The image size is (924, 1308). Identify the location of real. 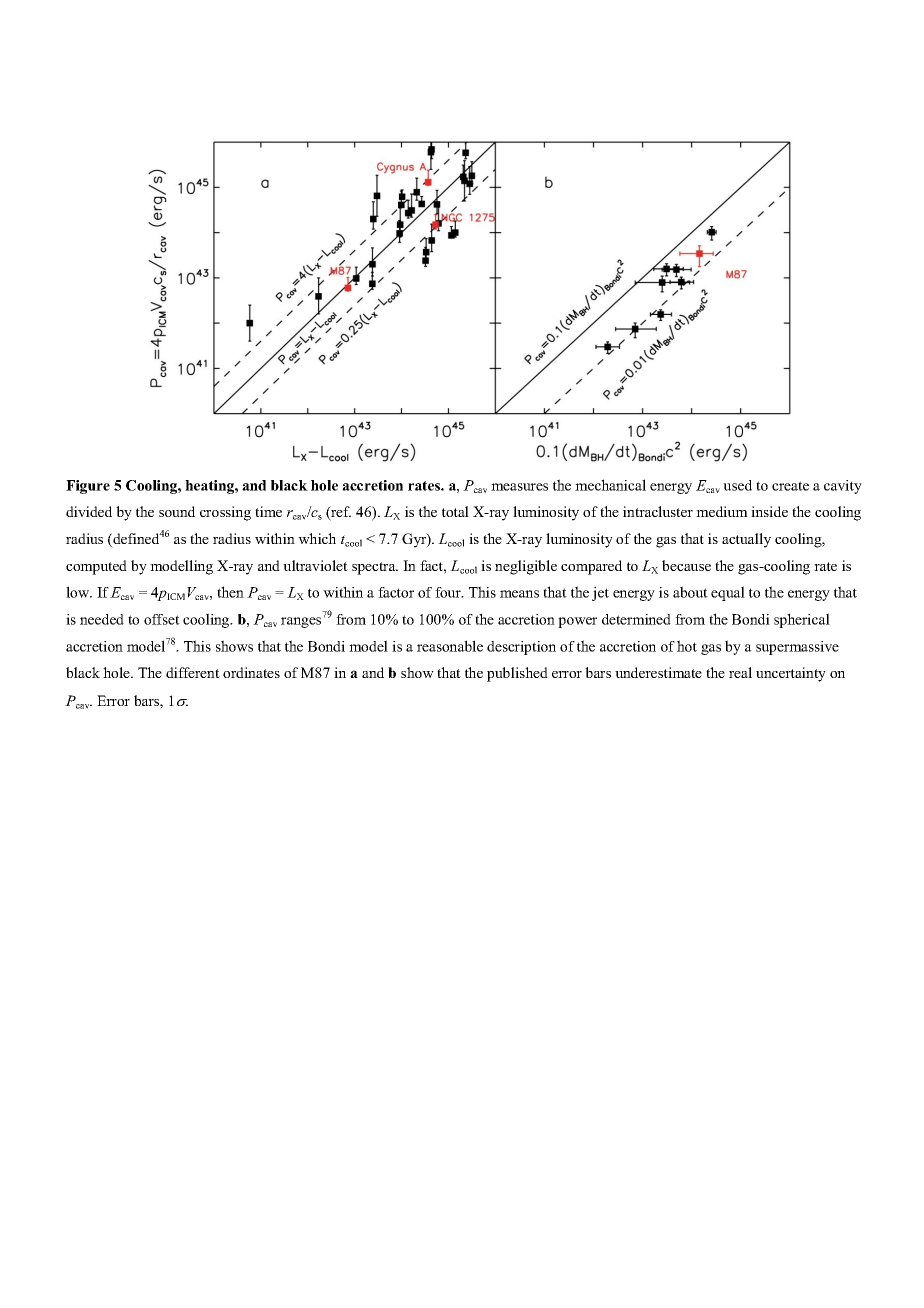
(740, 672).
